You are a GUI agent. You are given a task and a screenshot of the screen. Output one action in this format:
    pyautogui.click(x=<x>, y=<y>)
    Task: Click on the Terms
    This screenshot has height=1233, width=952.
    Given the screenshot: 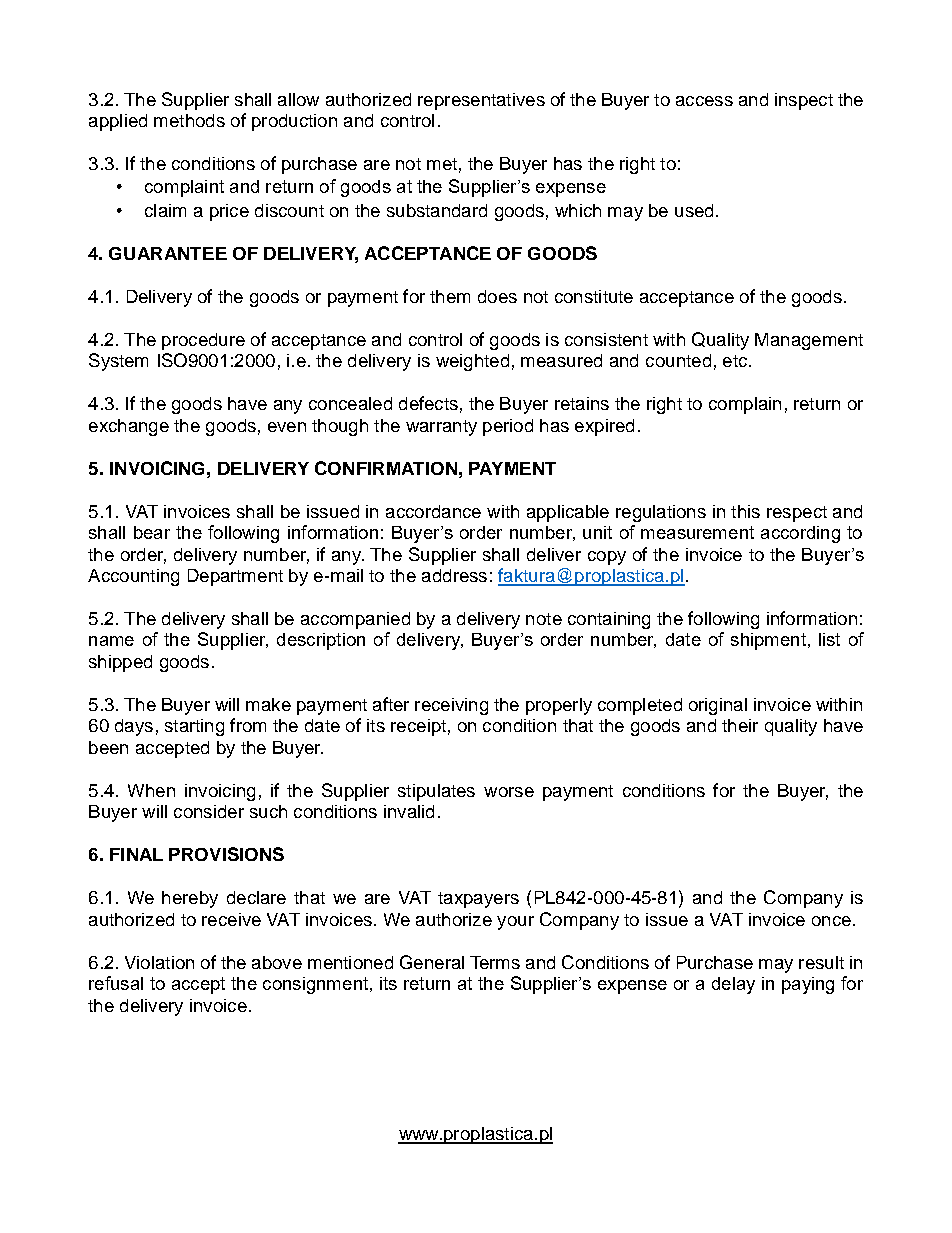 What is the action you would take?
    pyautogui.click(x=495, y=962)
